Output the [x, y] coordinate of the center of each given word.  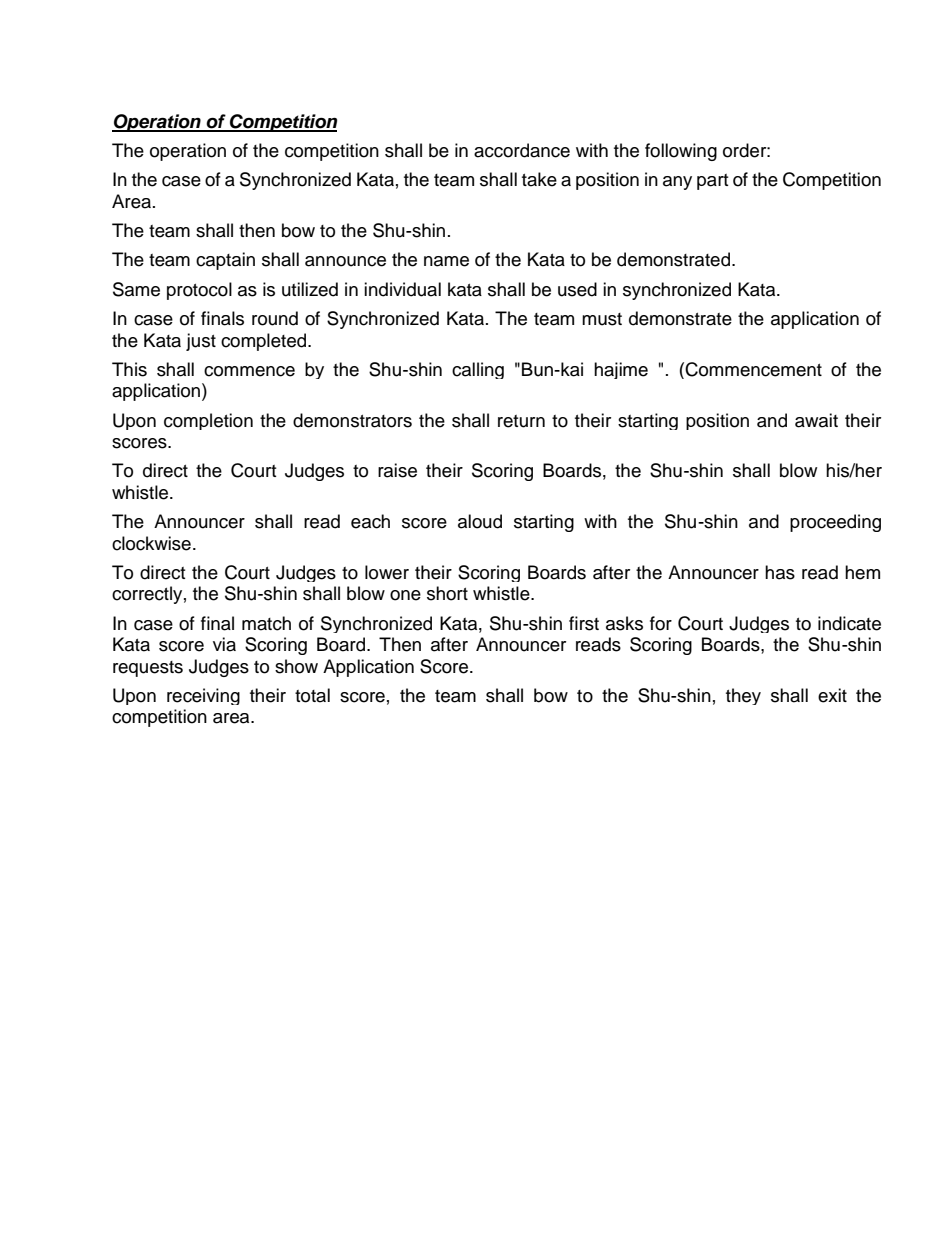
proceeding [835, 523]
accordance [522, 150]
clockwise [151, 543]
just [201, 342]
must [602, 319]
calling [478, 370]
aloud [480, 521]
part [712, 182]
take [539, 179]
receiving [203, 696]
